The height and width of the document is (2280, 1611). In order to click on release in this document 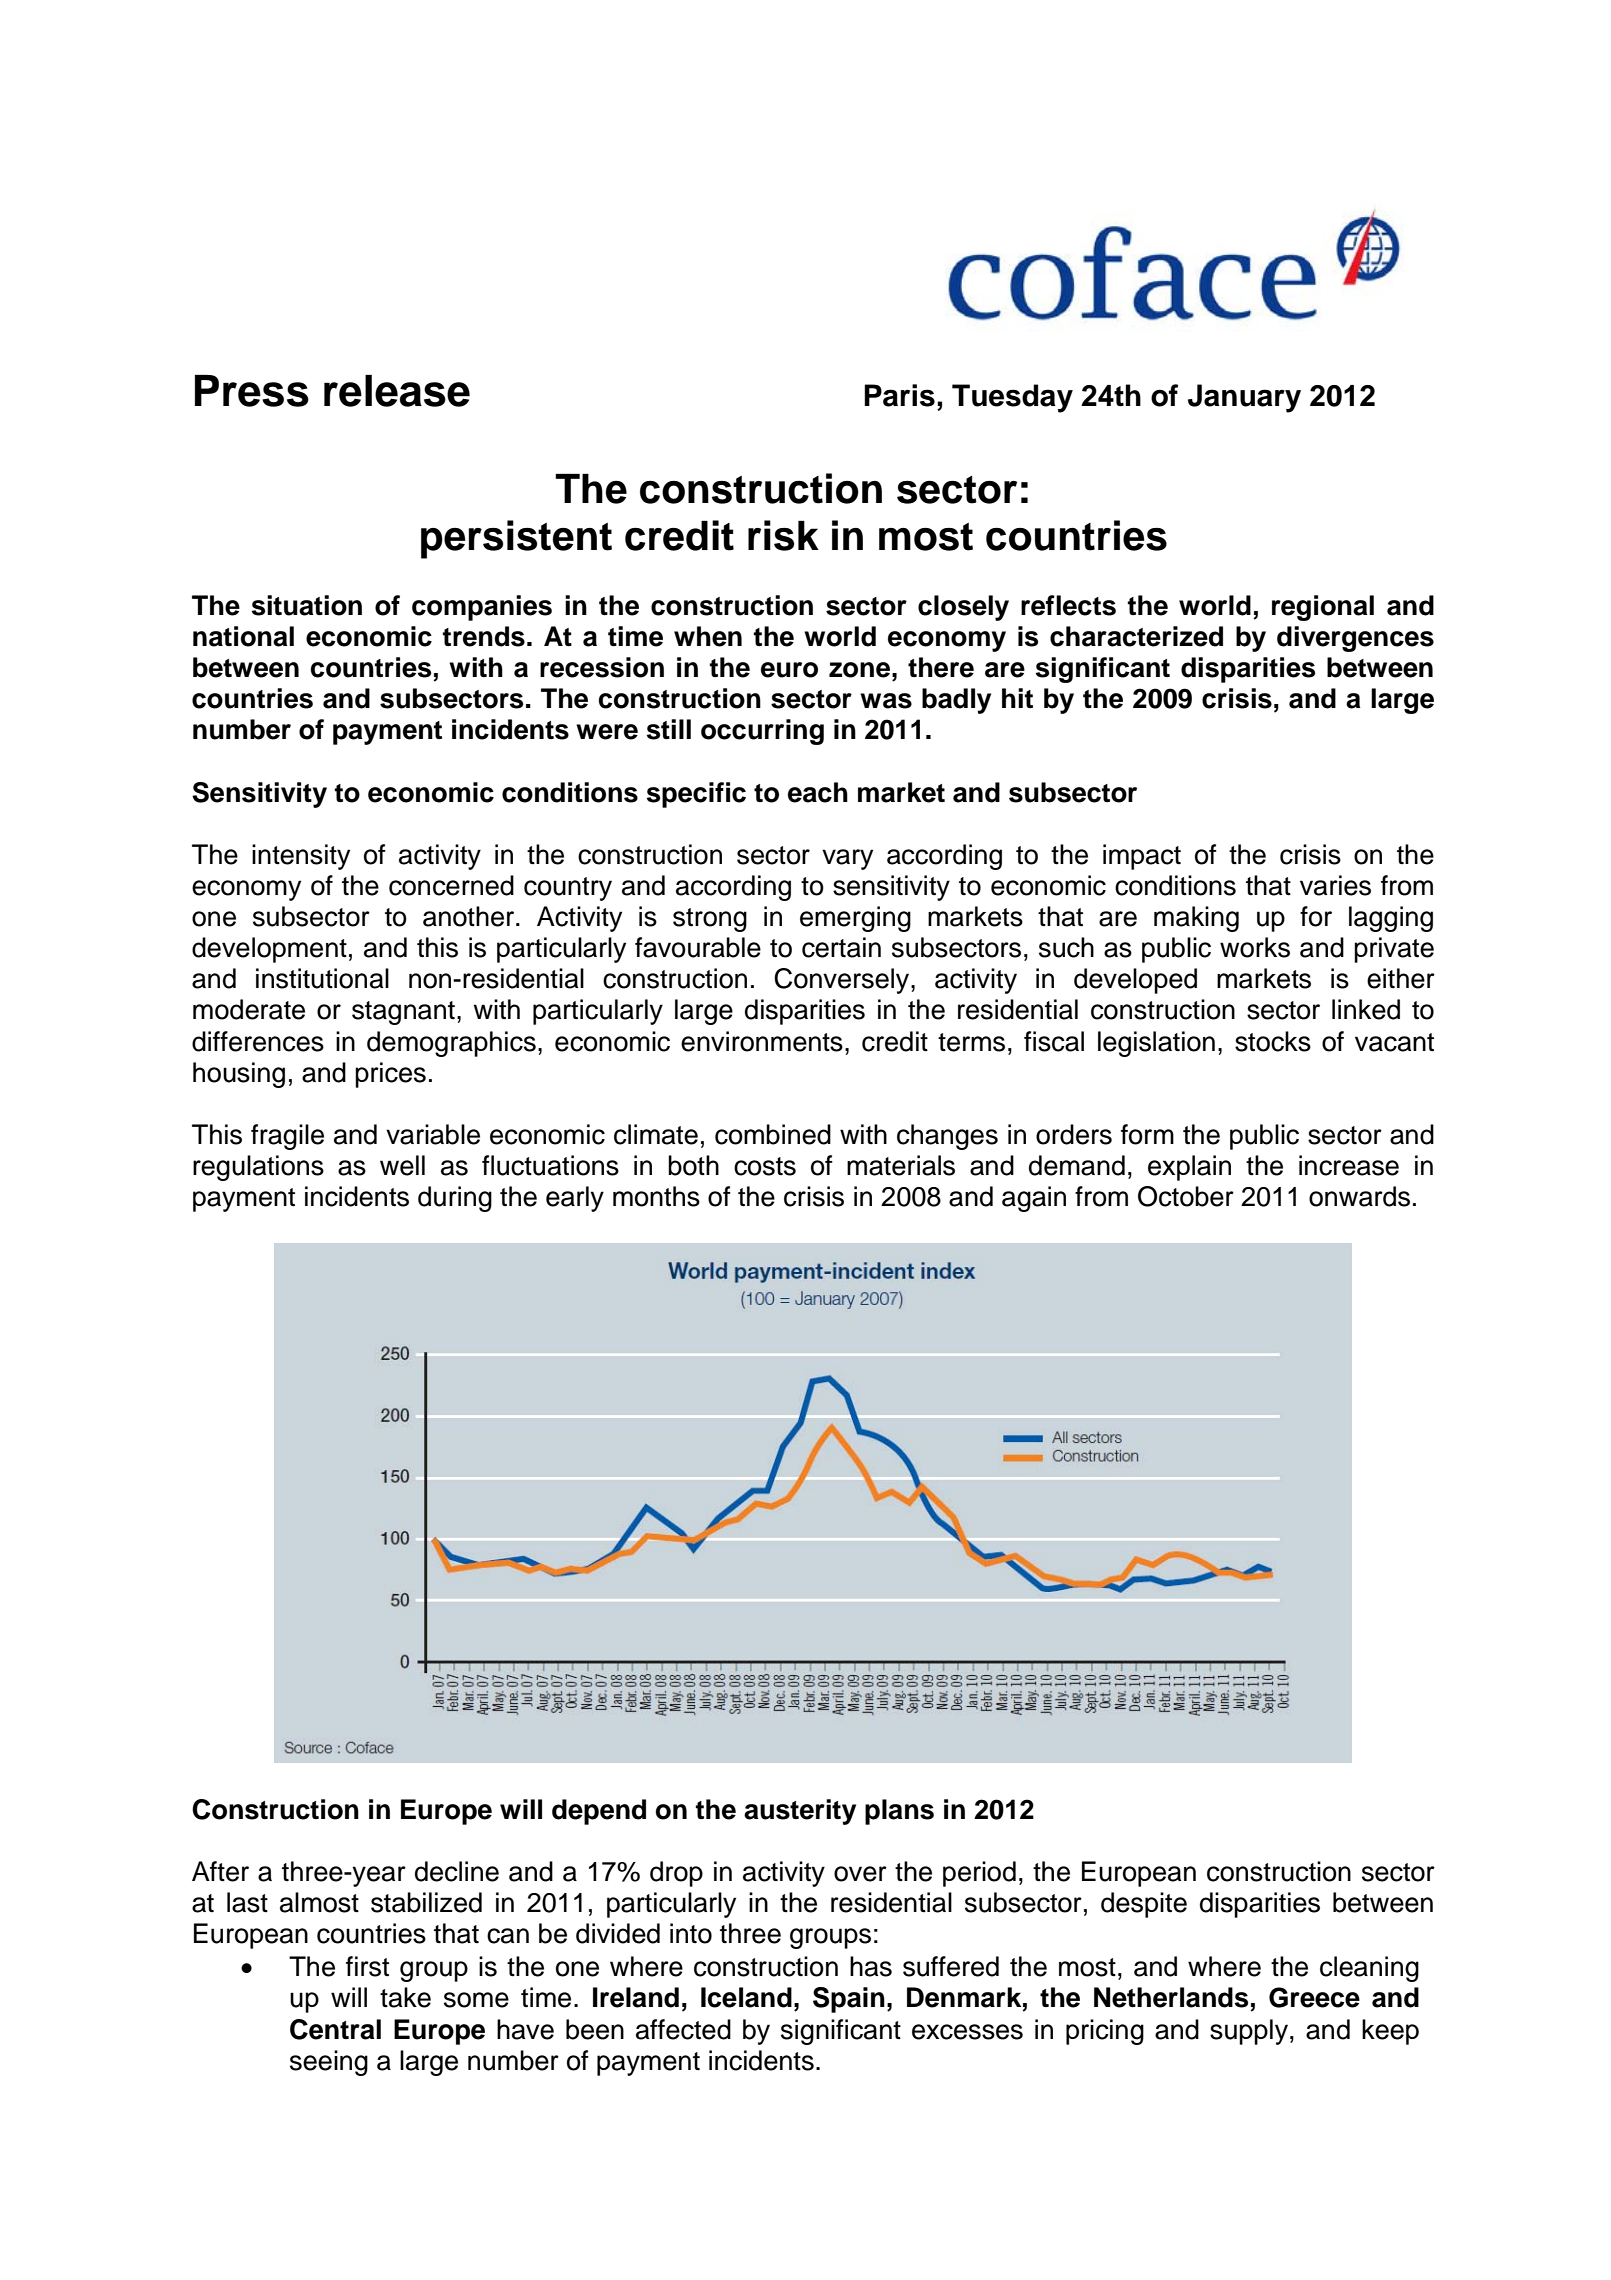, I will do `click(397, 391)`.
